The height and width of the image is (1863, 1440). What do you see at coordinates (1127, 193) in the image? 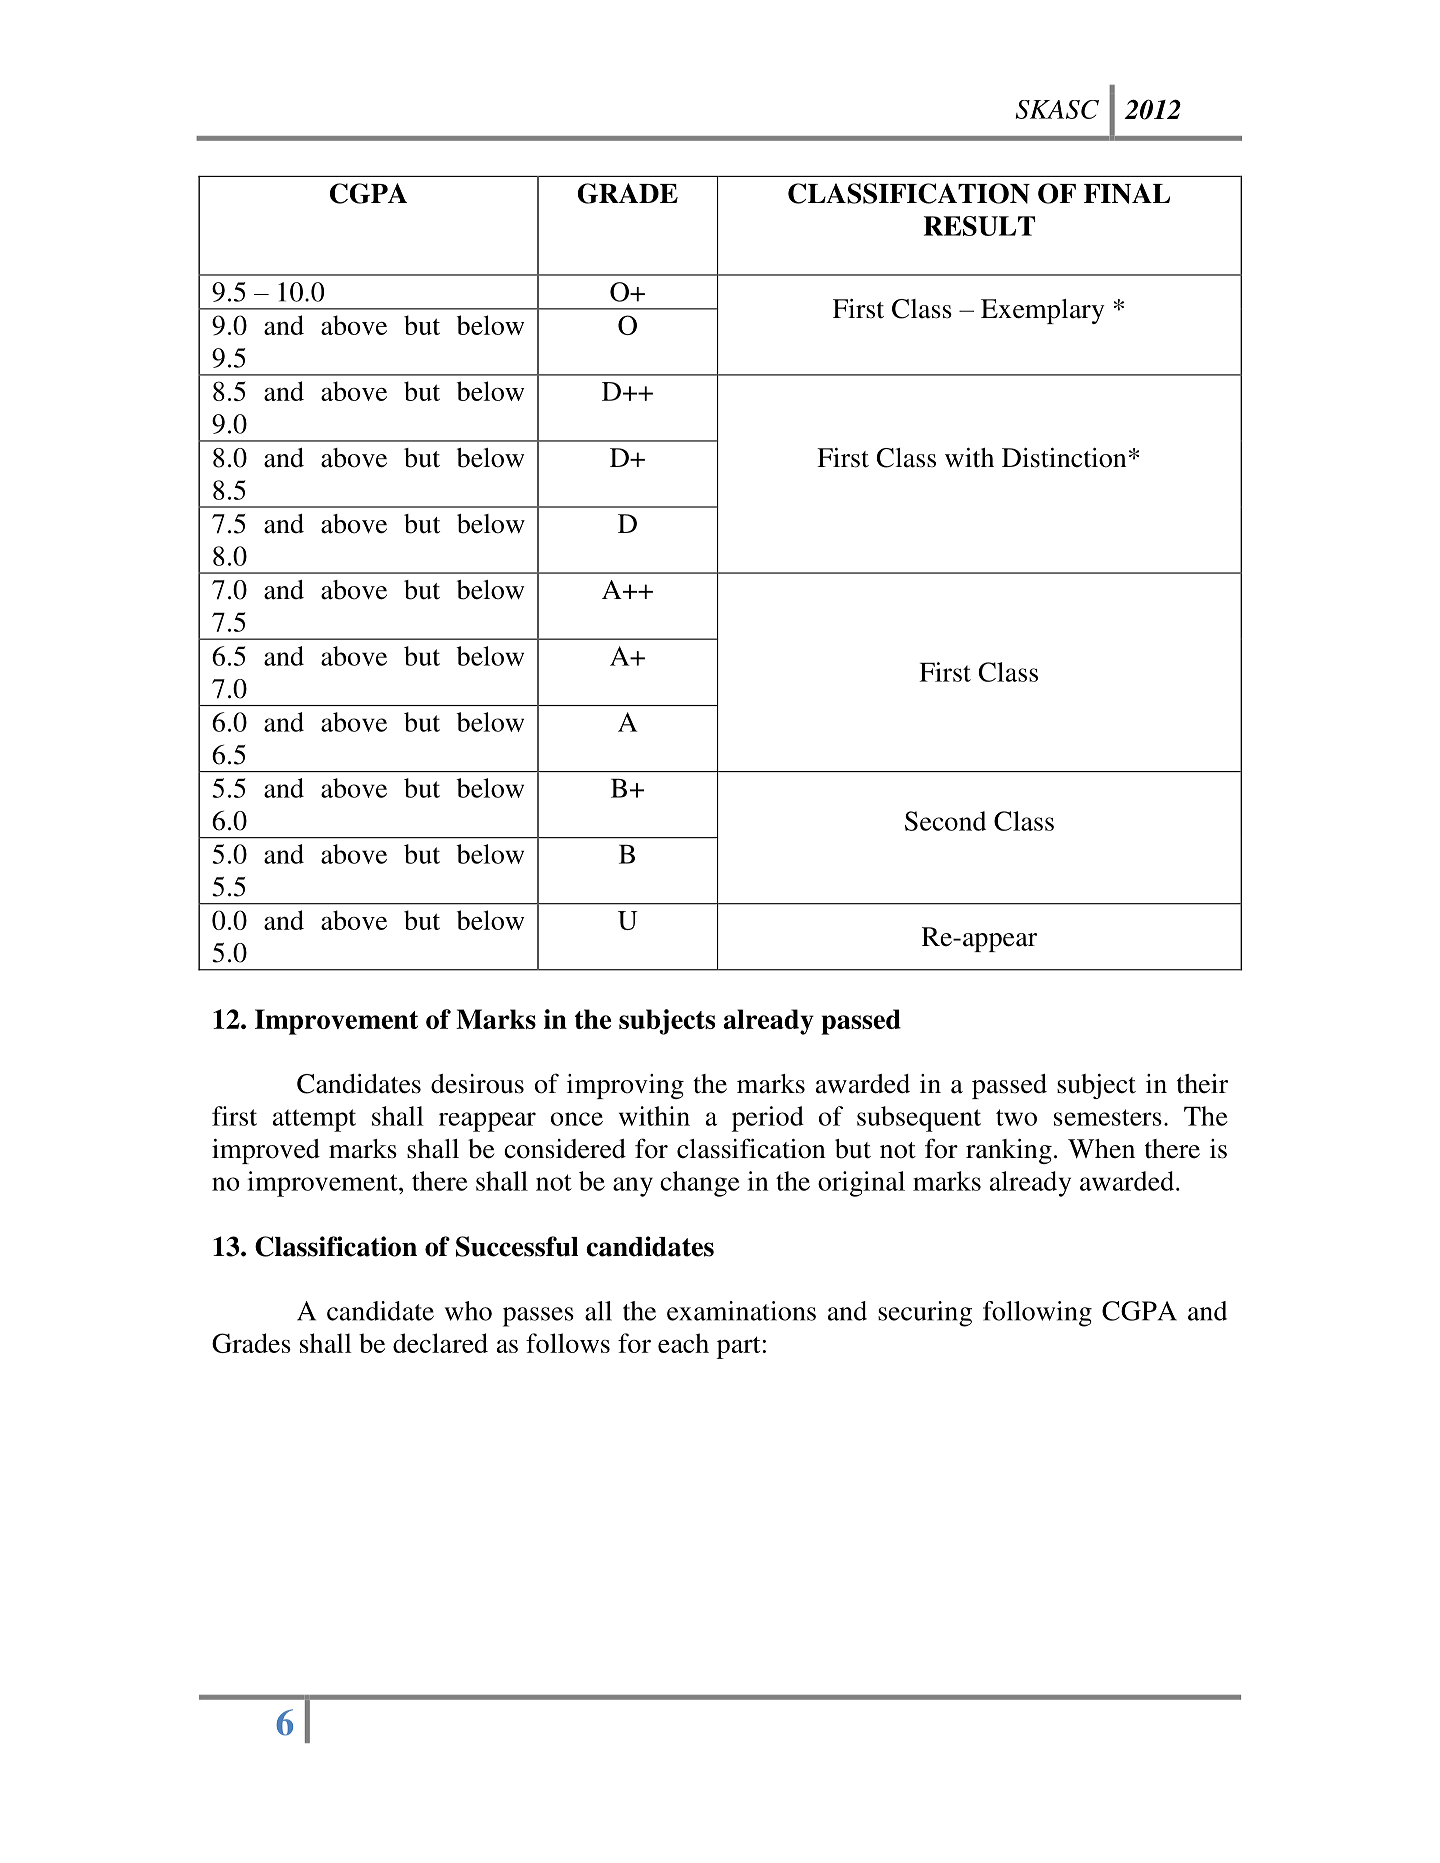
I see `FINAL` at bounding box center [1127, 193].
